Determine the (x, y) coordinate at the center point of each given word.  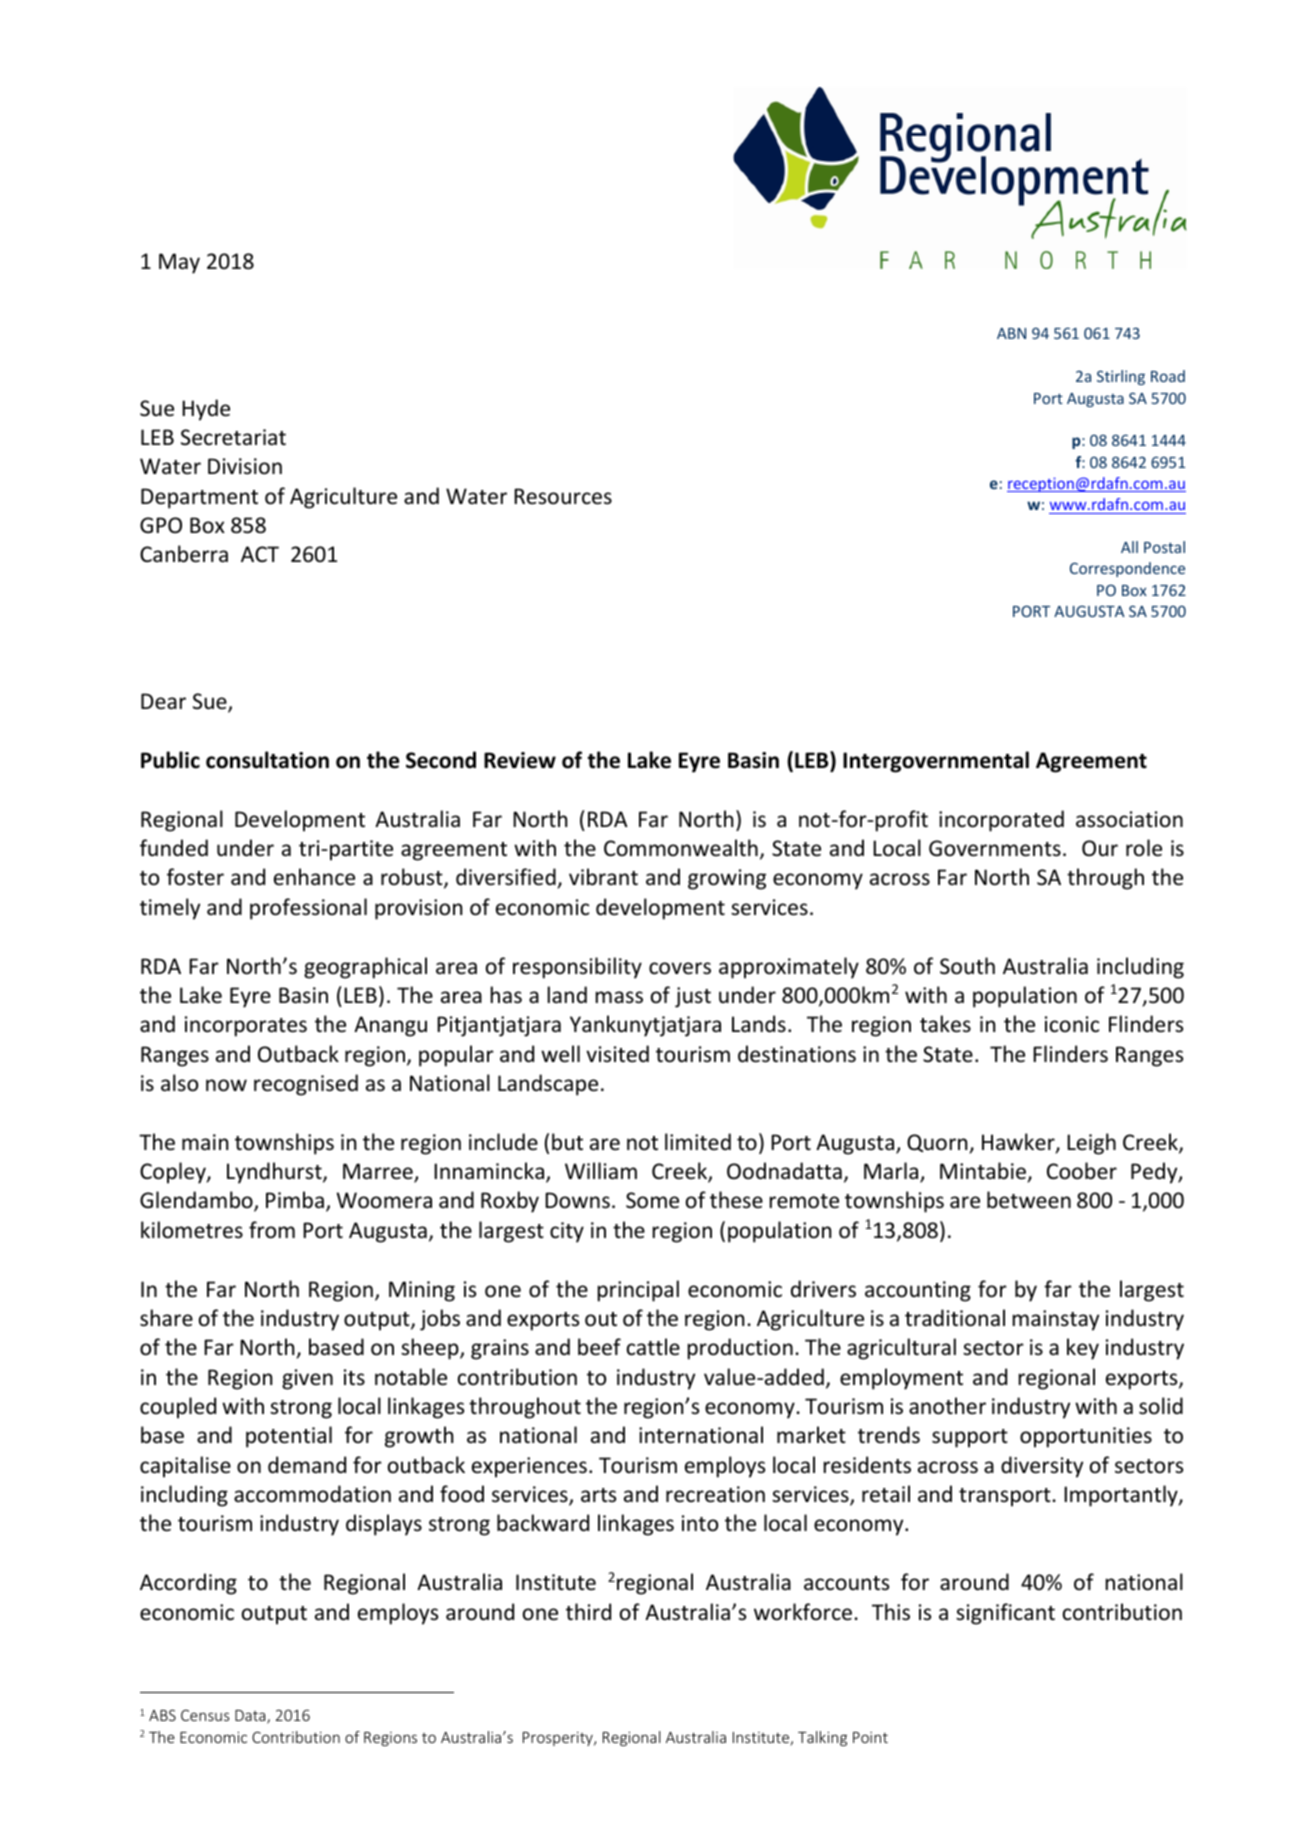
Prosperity (559, 1739)
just (693, 997)
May (179, 263)
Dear (163, 701)
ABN (1011, 333)
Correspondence (1127, 569)
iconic (1072, 1024)
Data (251, 1717)
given (307, 1379)
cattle (653, 1347)
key (1083, 1349)
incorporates (246, 1026)
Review (520, 760)
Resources (563, 496)
